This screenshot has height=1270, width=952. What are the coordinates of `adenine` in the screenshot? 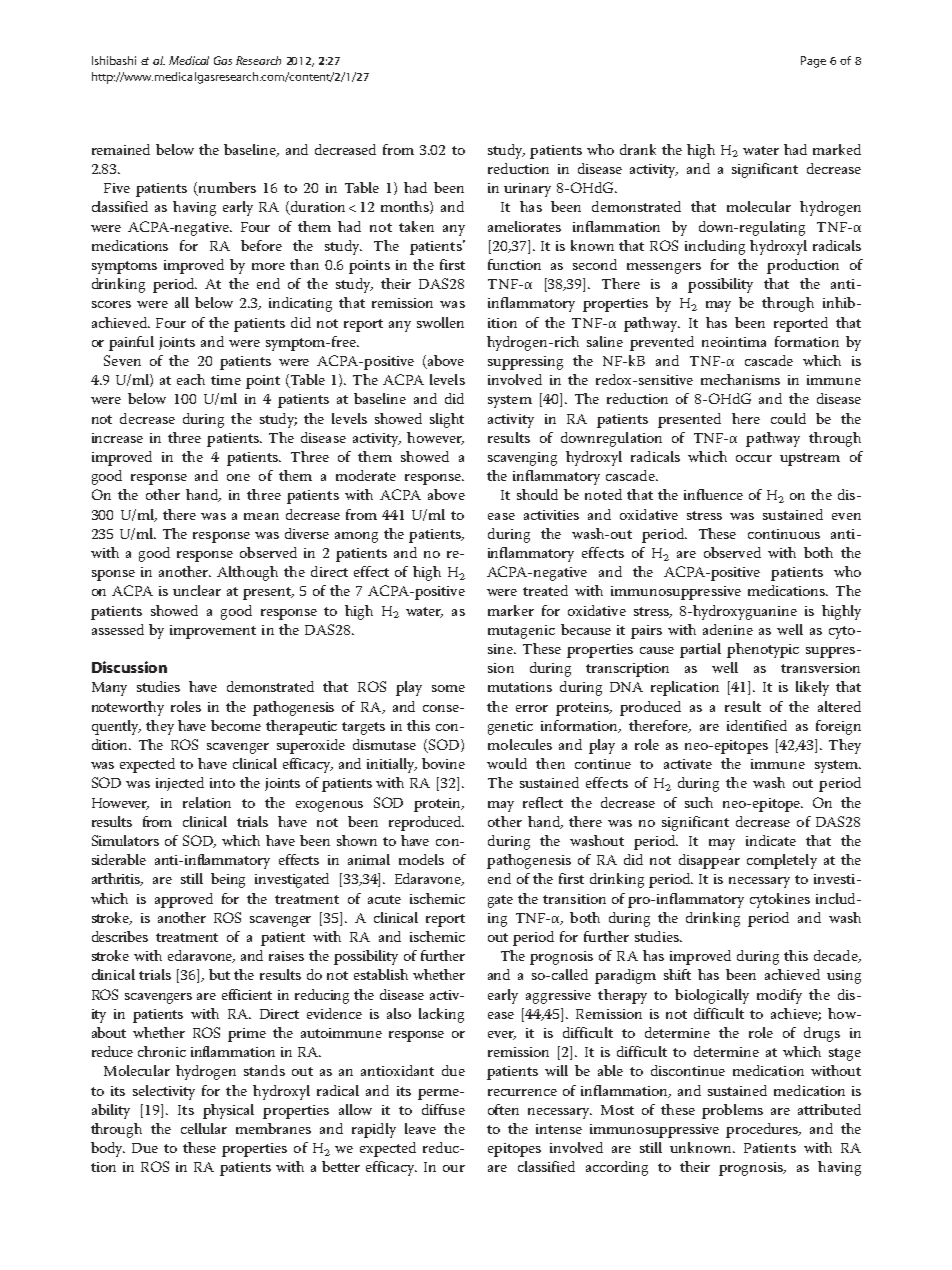 It's located at (728, 629).
